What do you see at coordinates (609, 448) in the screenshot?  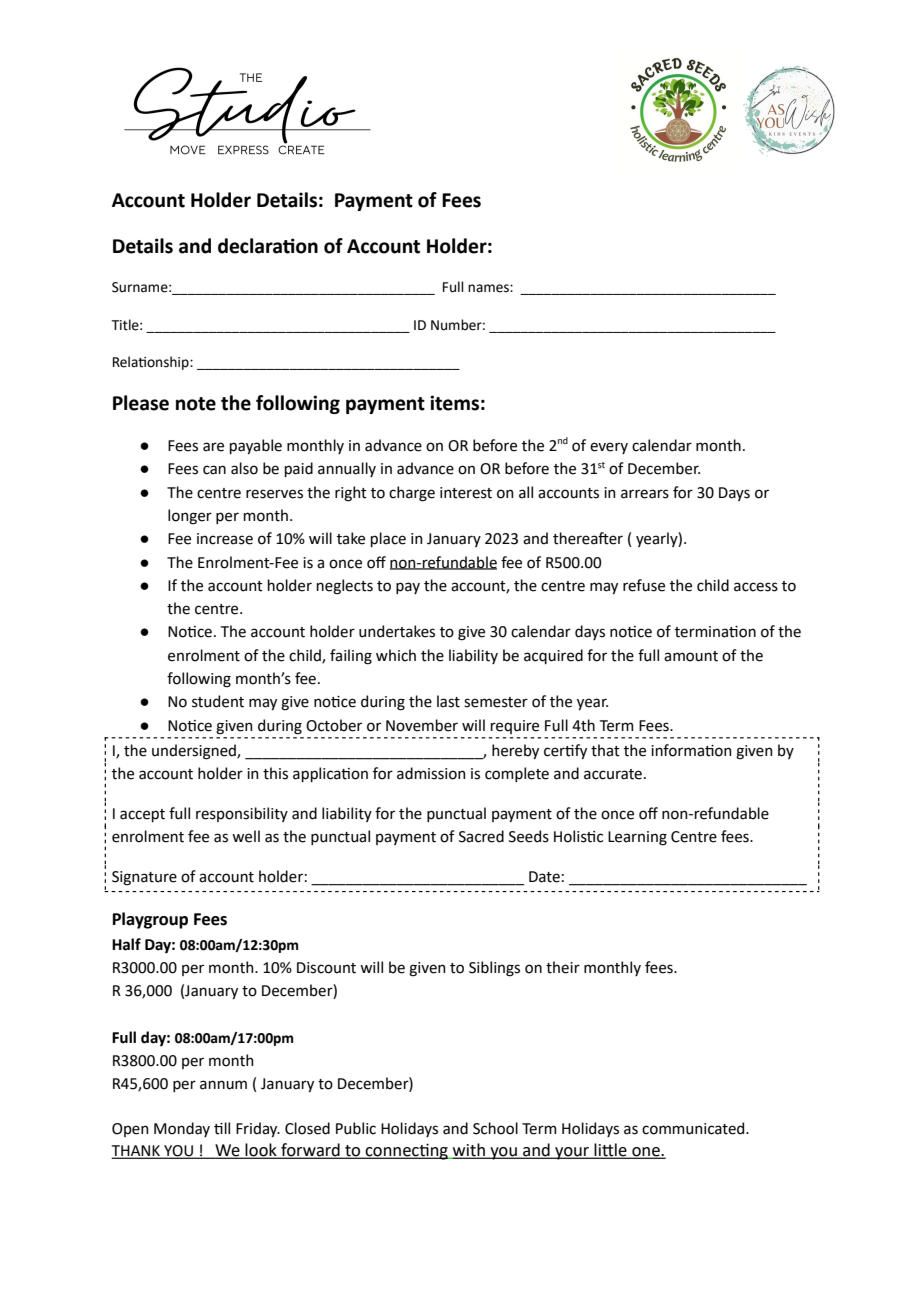 I see `every` at bounding box center [609, 448].
